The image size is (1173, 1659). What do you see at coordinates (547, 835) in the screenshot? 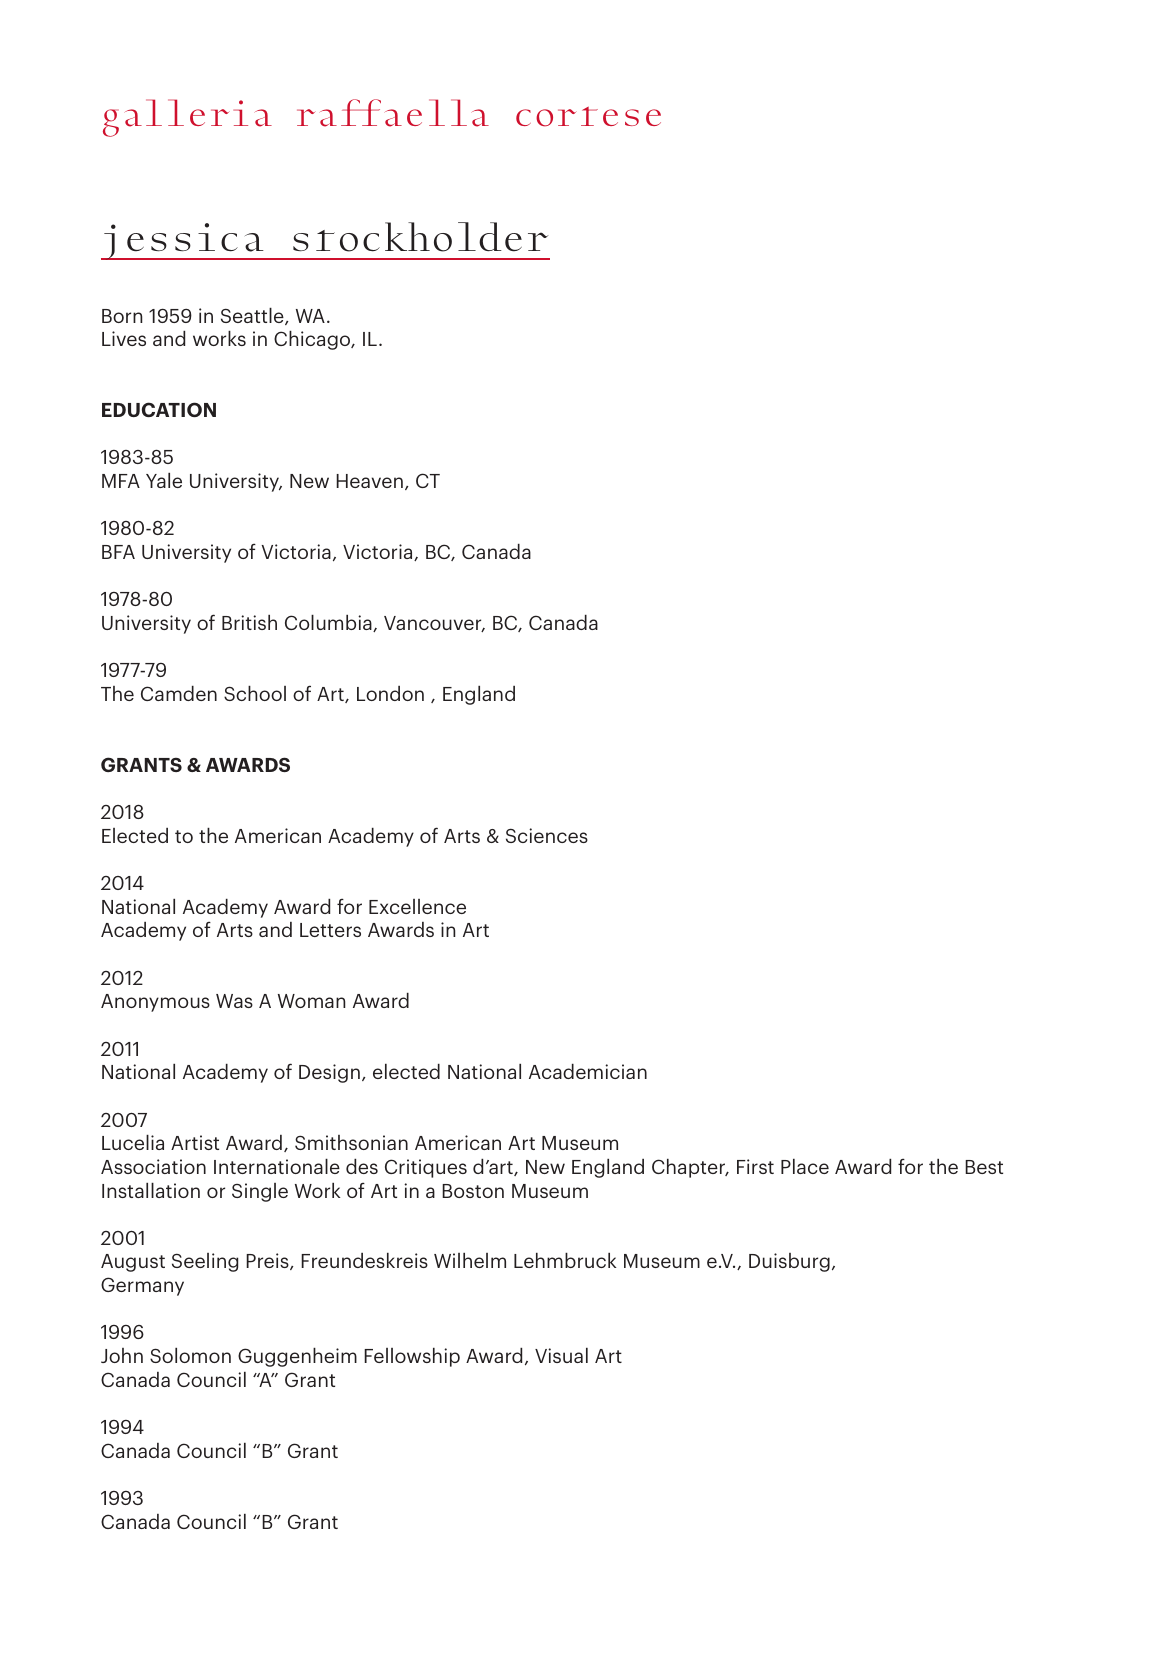
I see `Sciences` at bounding box center [547, 835].
